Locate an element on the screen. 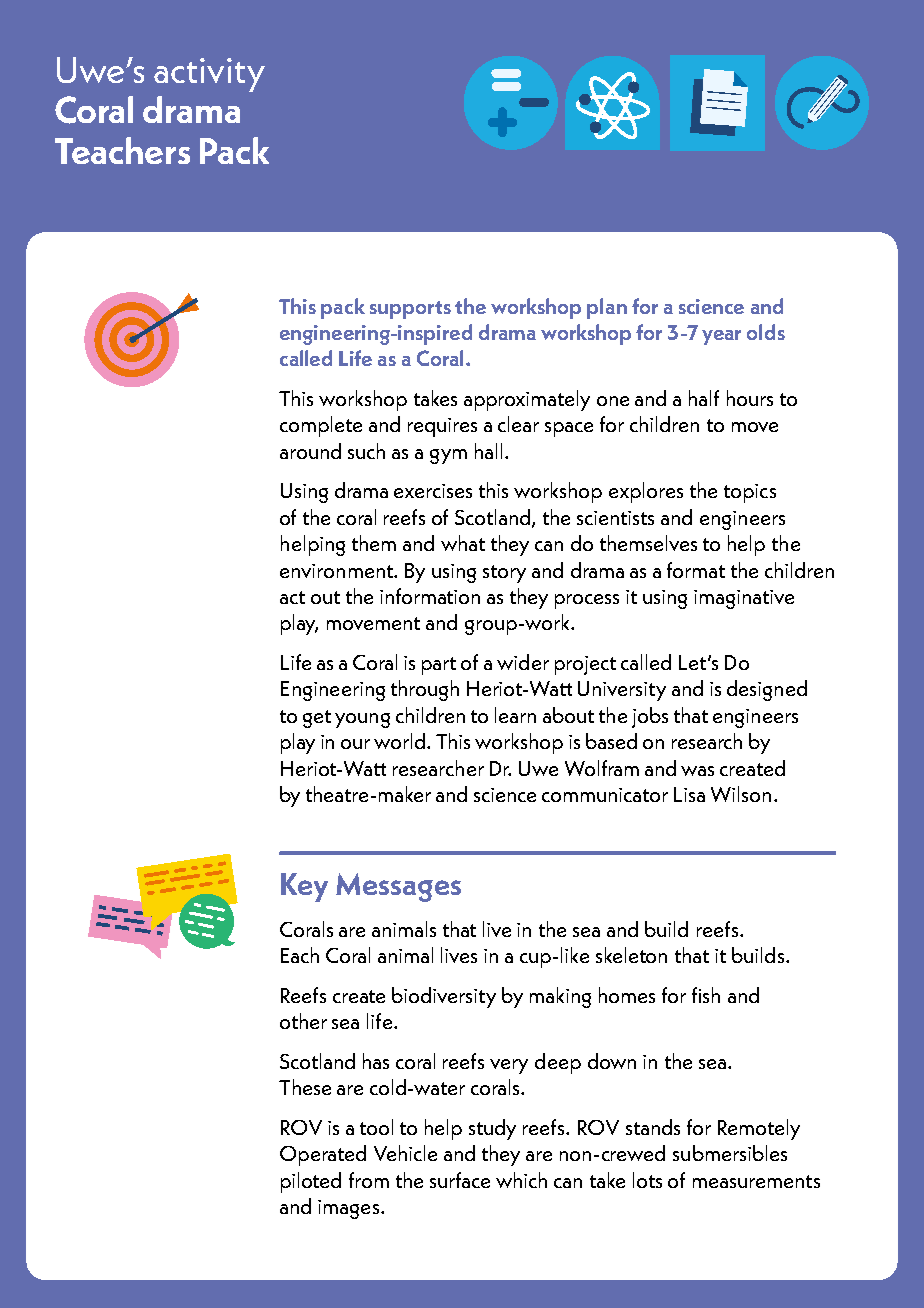 The height and width of the screenshot is (1308, 924). plan is located at coordinates (607, 308).
